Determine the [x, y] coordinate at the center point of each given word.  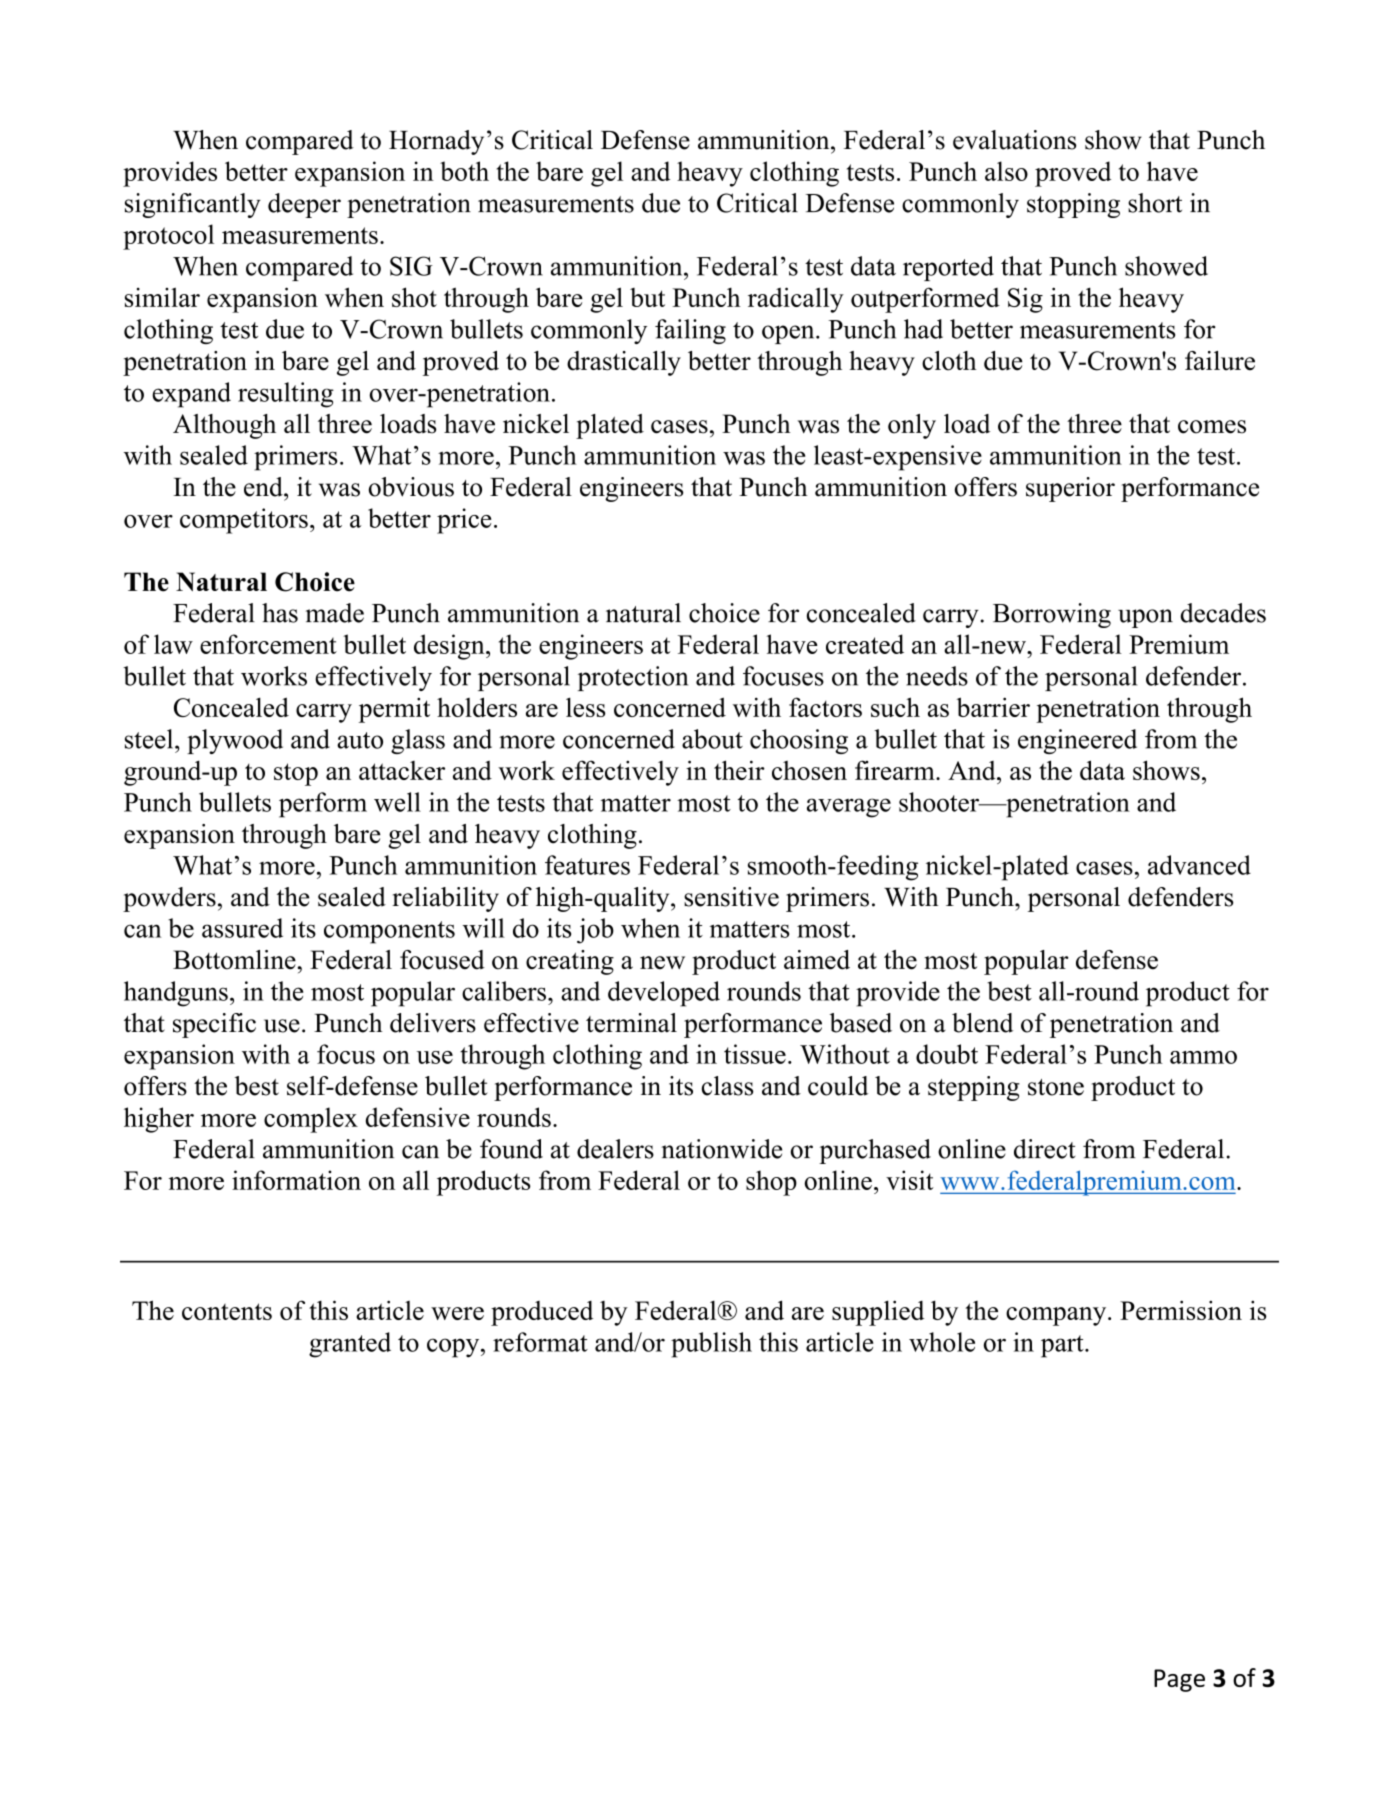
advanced [1199, 865]
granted [350, 1345]
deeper [304, 205]
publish [711, 1345]
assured [242, 928]
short [1155, 203]
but [647, 297]
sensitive [731, 897]
